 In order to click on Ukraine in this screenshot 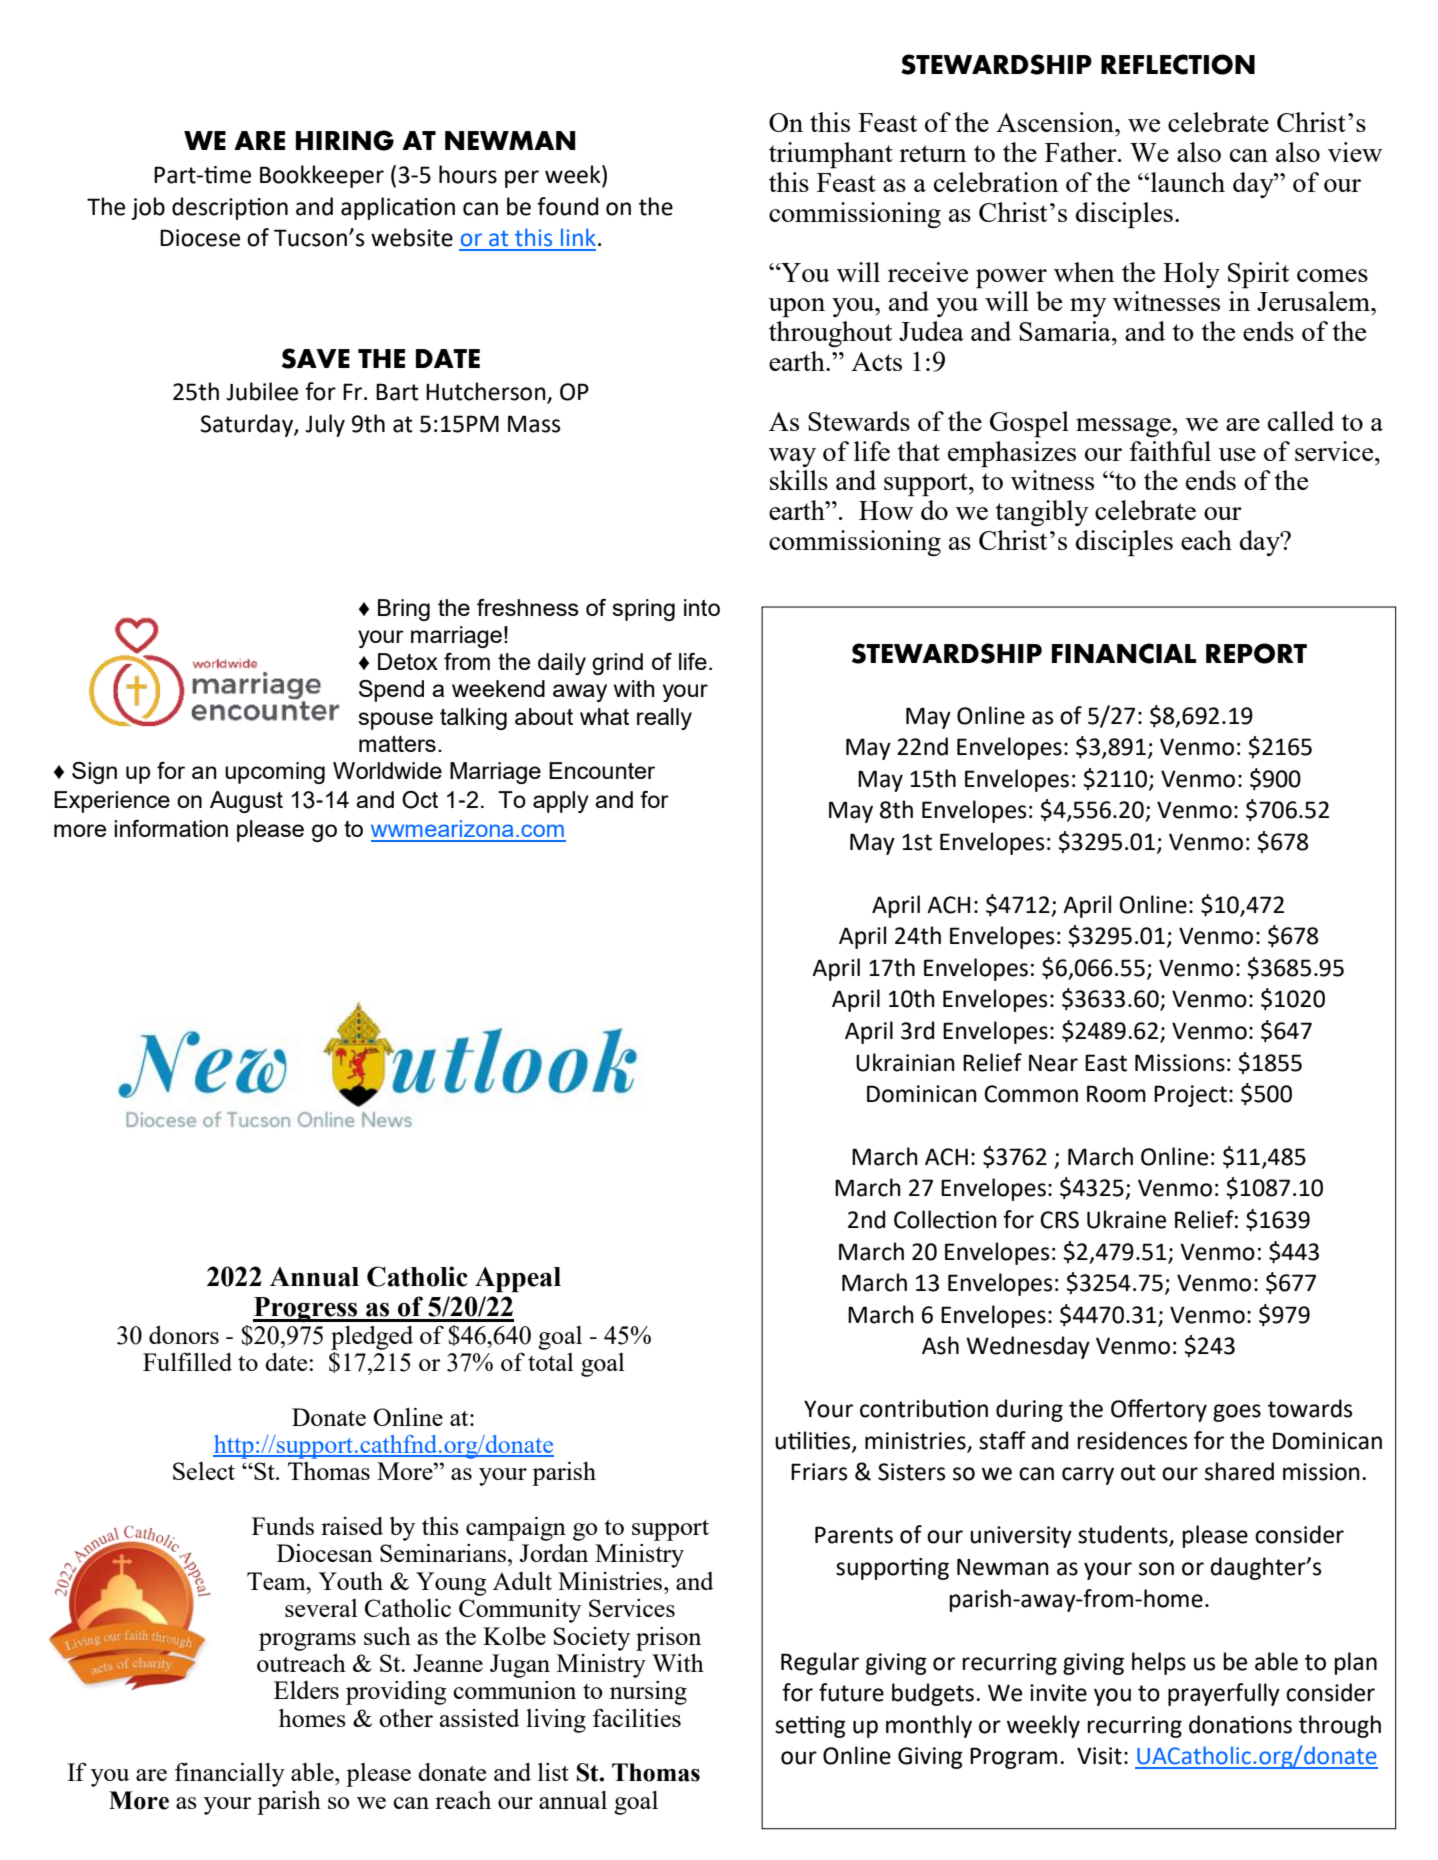, I will do `click(1126, 1219)`.
